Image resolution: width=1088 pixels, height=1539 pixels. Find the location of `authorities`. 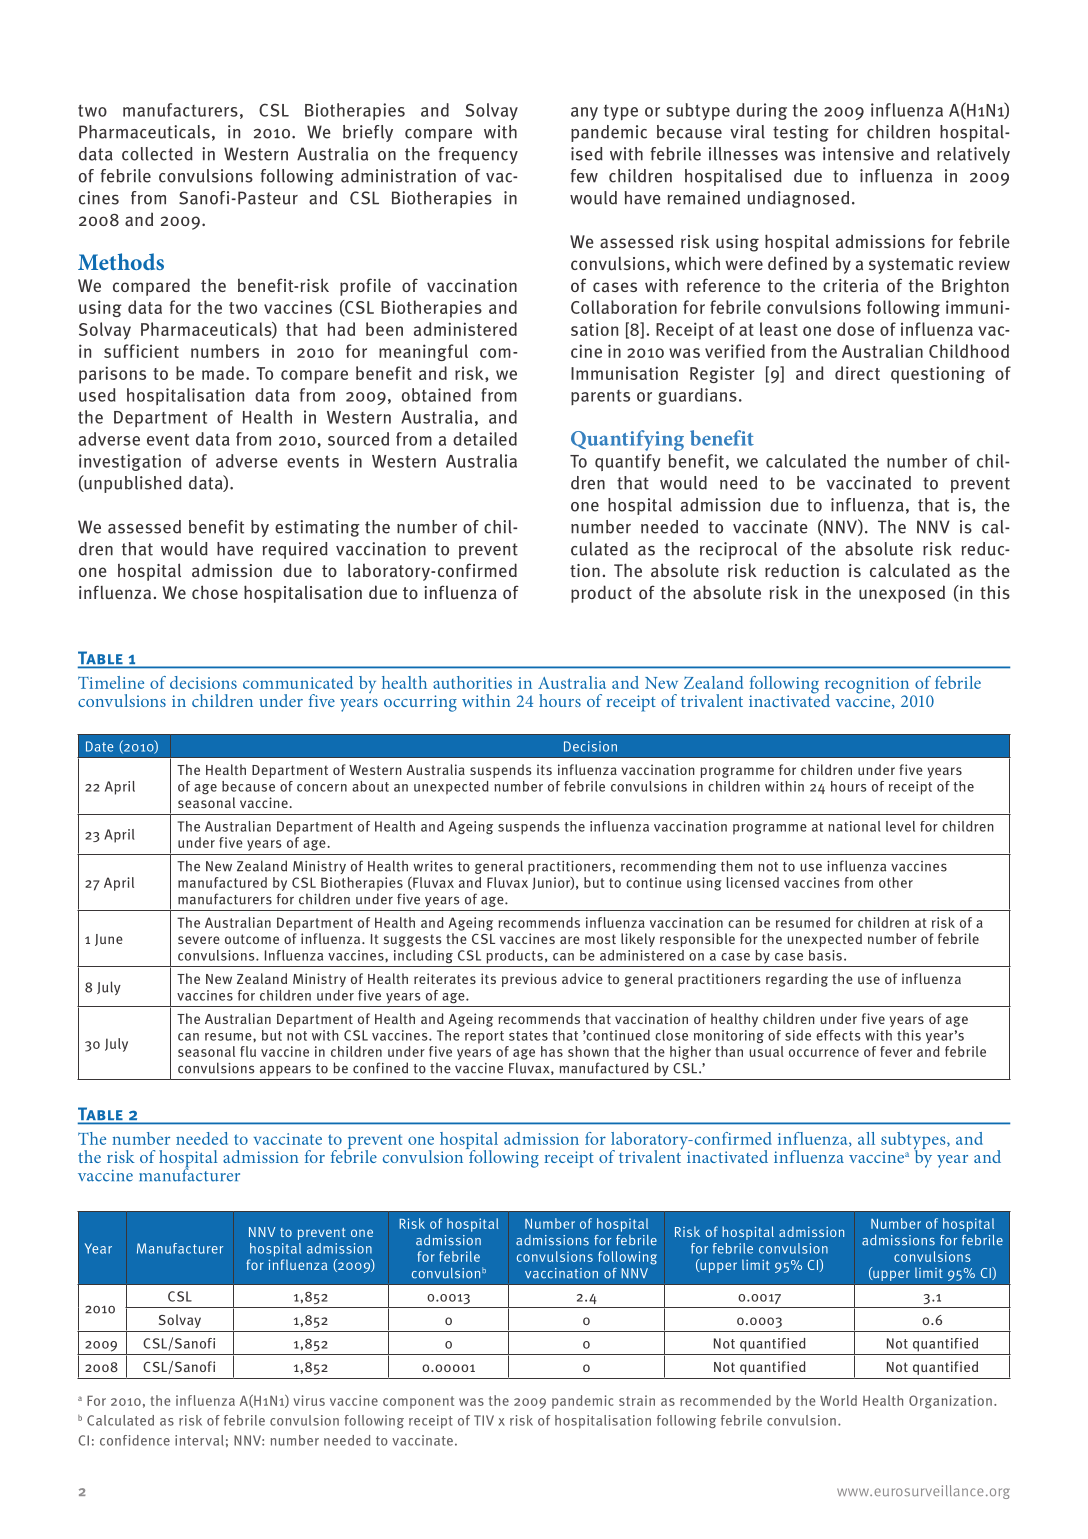

authorities is located at coordinates (472, 682).
